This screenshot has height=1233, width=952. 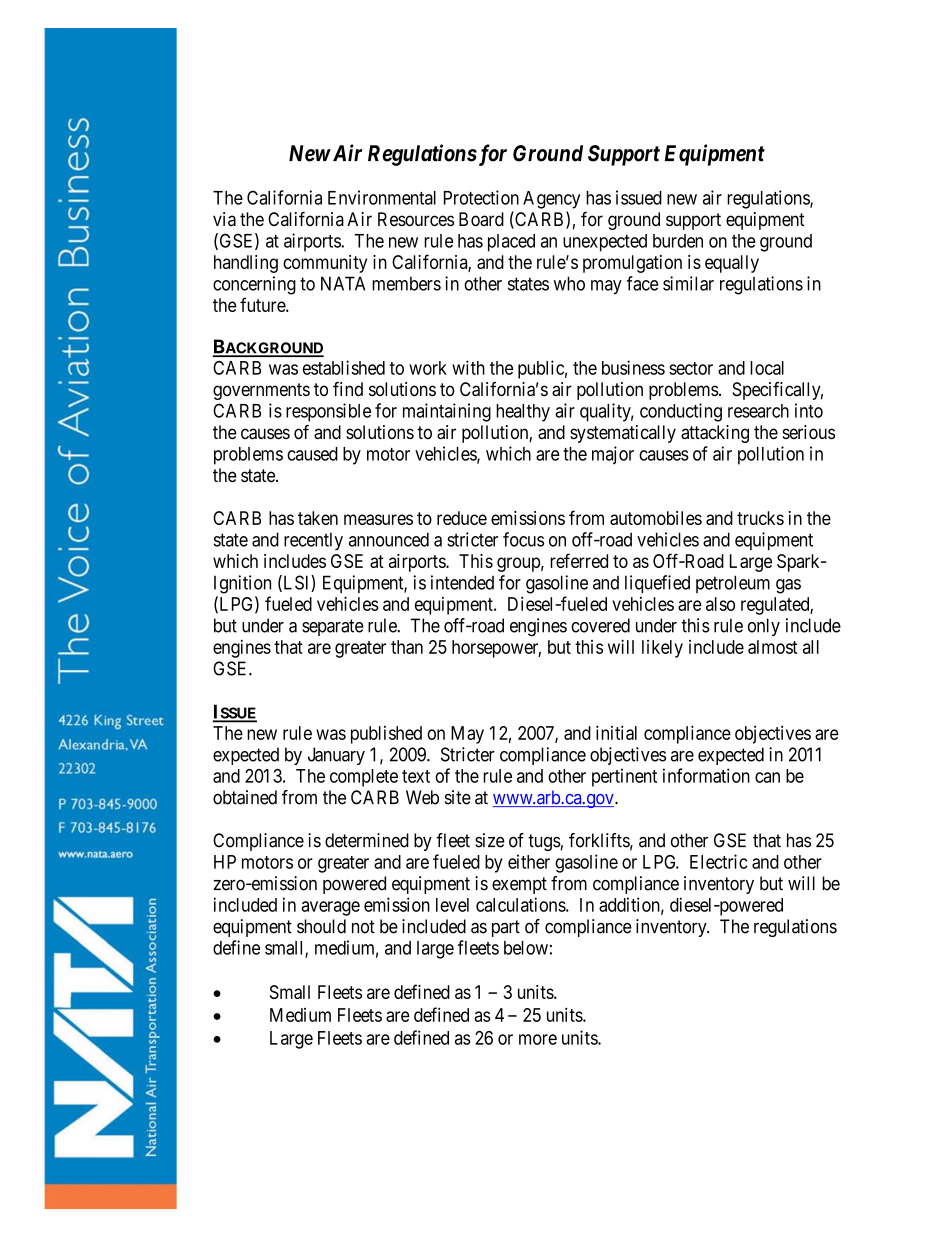 I want to click on caused, so click(x=312, y=454).
